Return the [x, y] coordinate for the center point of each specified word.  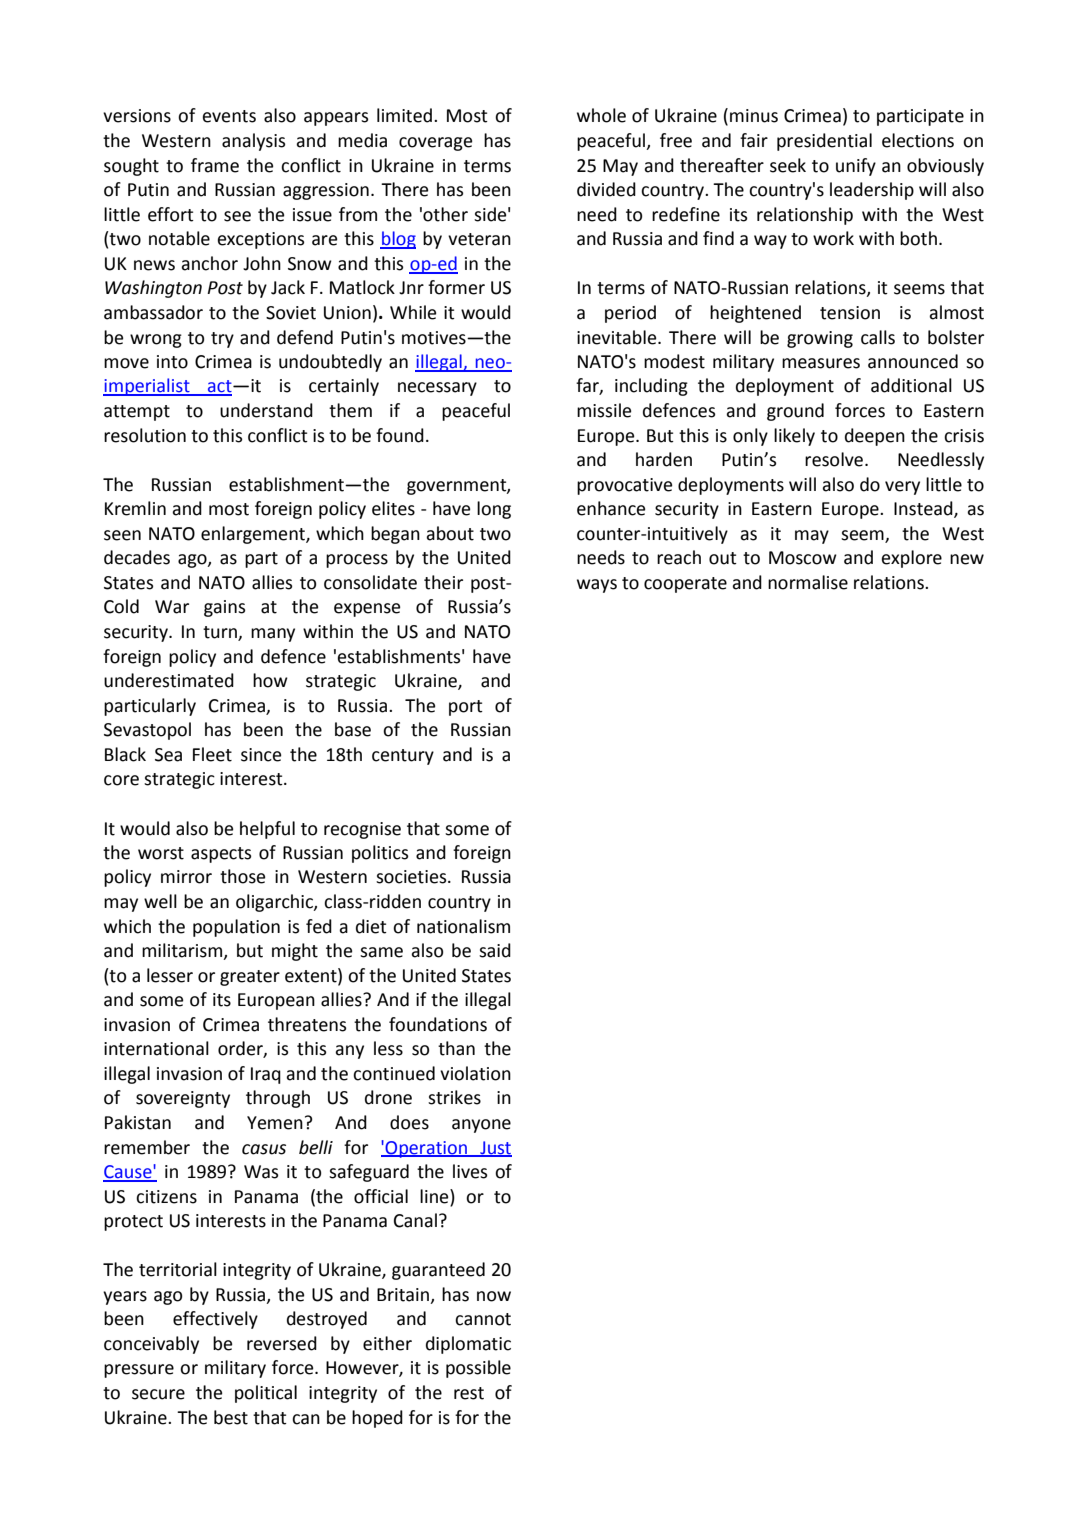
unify [856, 167]
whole [601, 115]
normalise [808, 582]
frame [215, 165]
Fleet [212, 754]
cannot [483, 1319]
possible [478, 1369]
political [266, 1394]
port [466, 708]
